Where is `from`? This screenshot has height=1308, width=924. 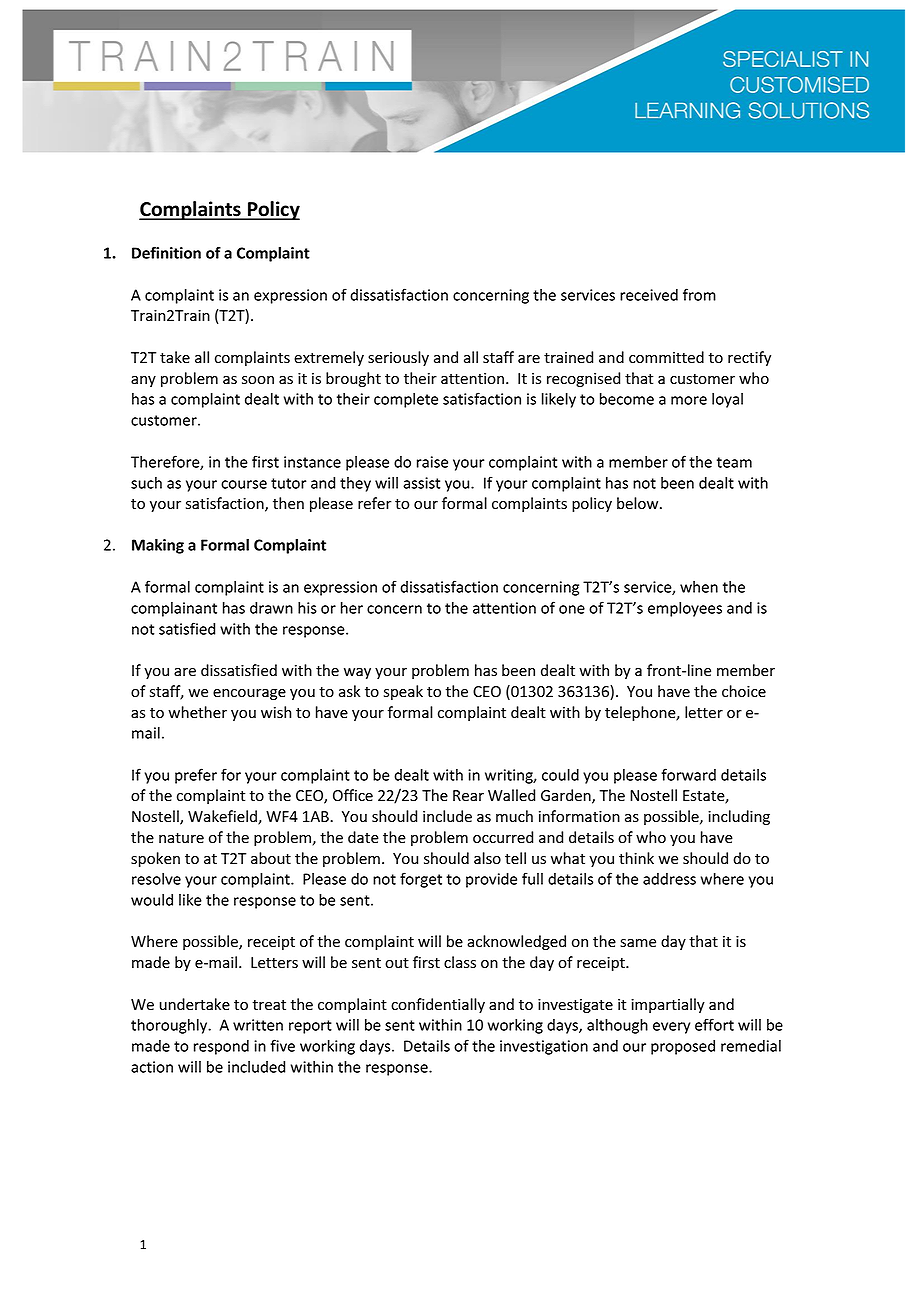
from is located at coordinates (699, 294).
